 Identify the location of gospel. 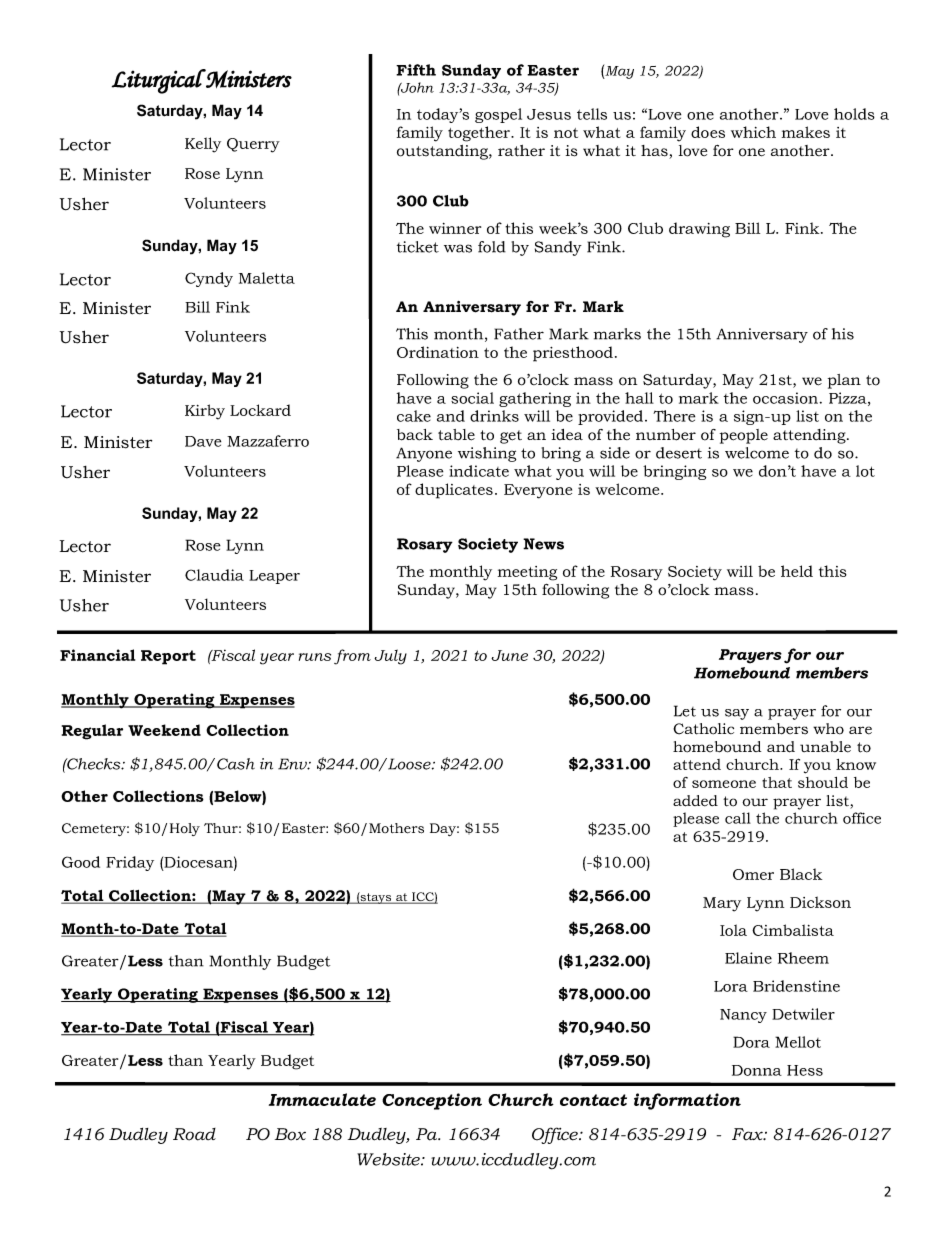
(498, 115).
